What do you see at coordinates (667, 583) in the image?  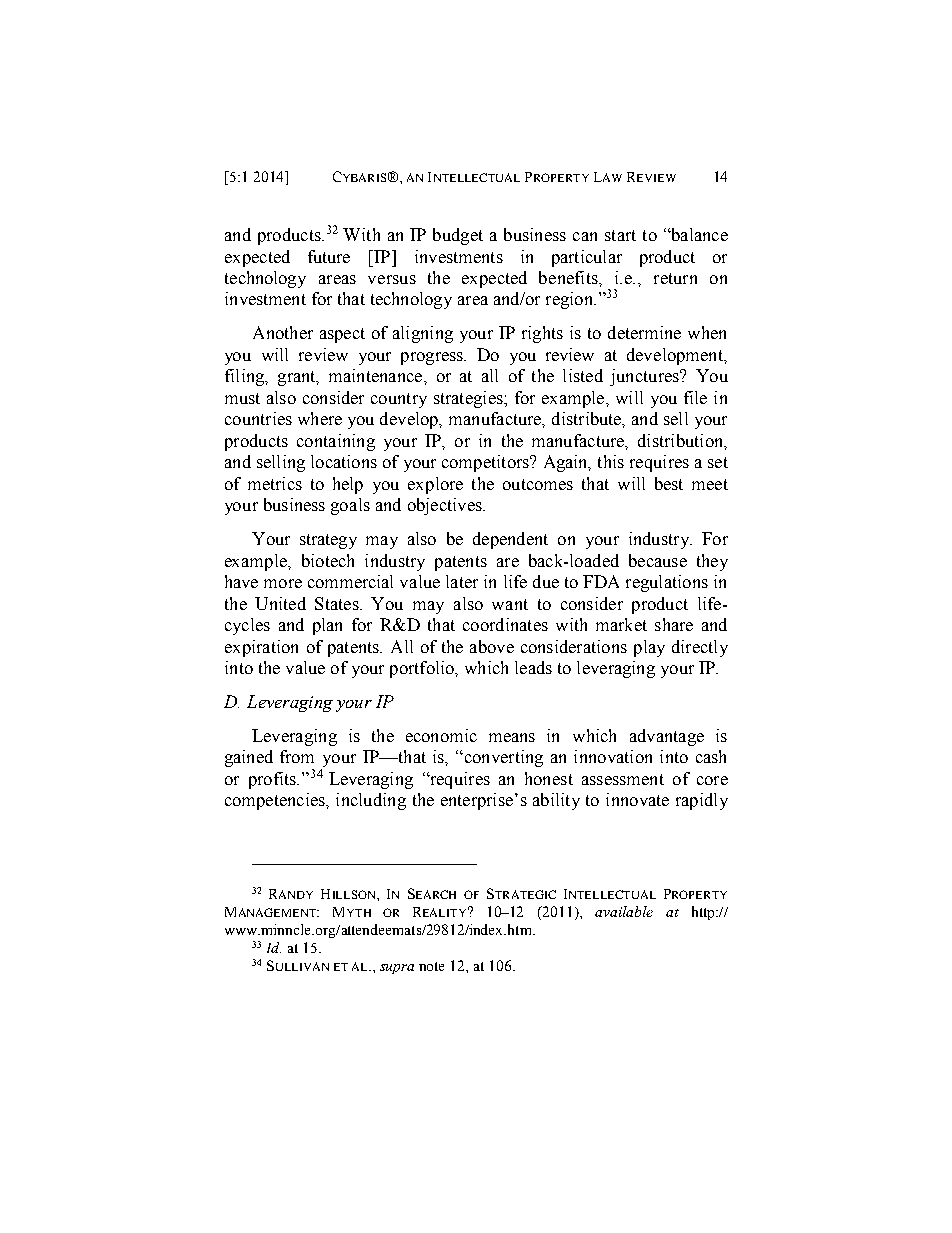 I see `regulations` at bounding box center [667, 583].
